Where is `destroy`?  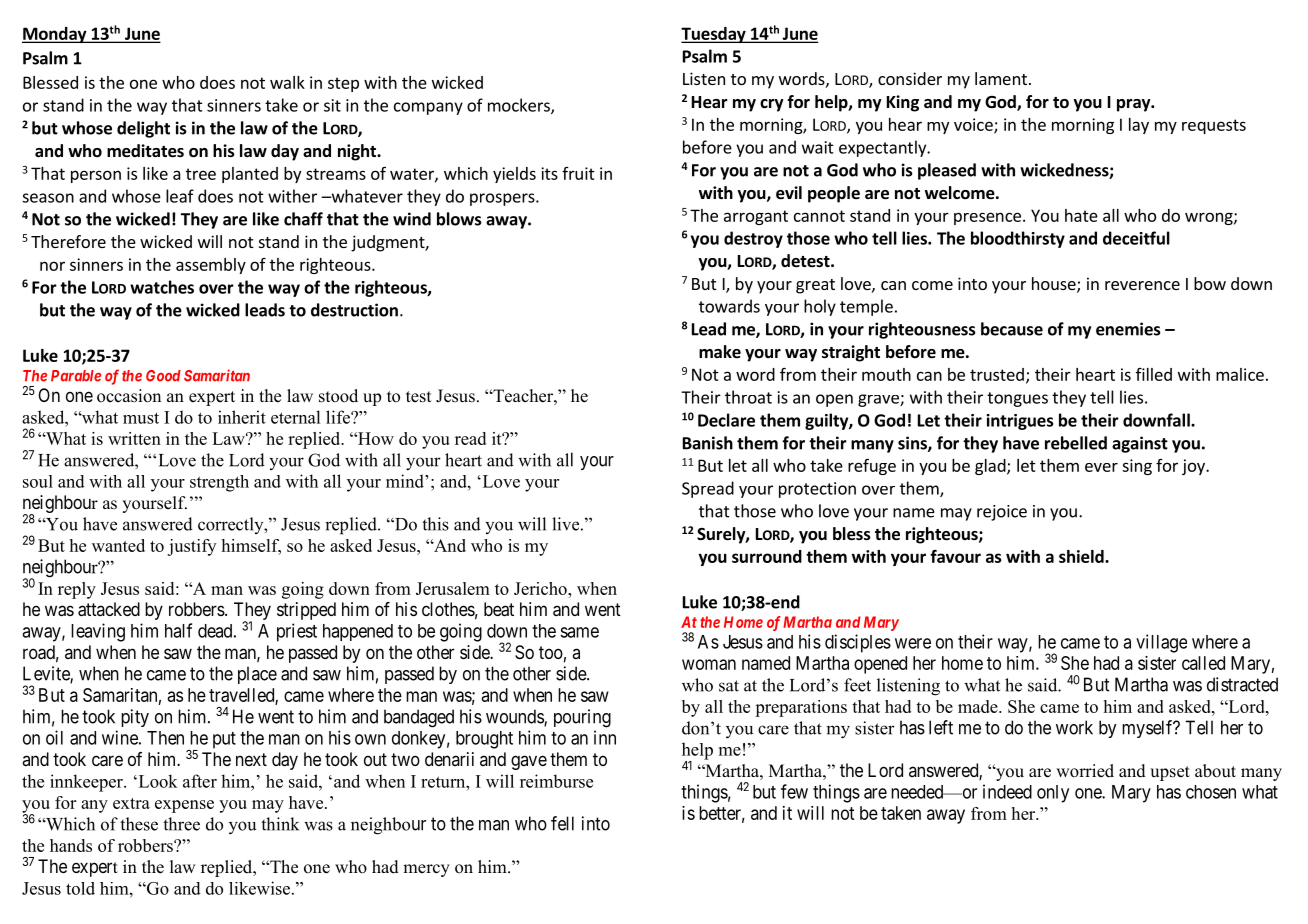
destroy is located at coordinates (753, 239).
